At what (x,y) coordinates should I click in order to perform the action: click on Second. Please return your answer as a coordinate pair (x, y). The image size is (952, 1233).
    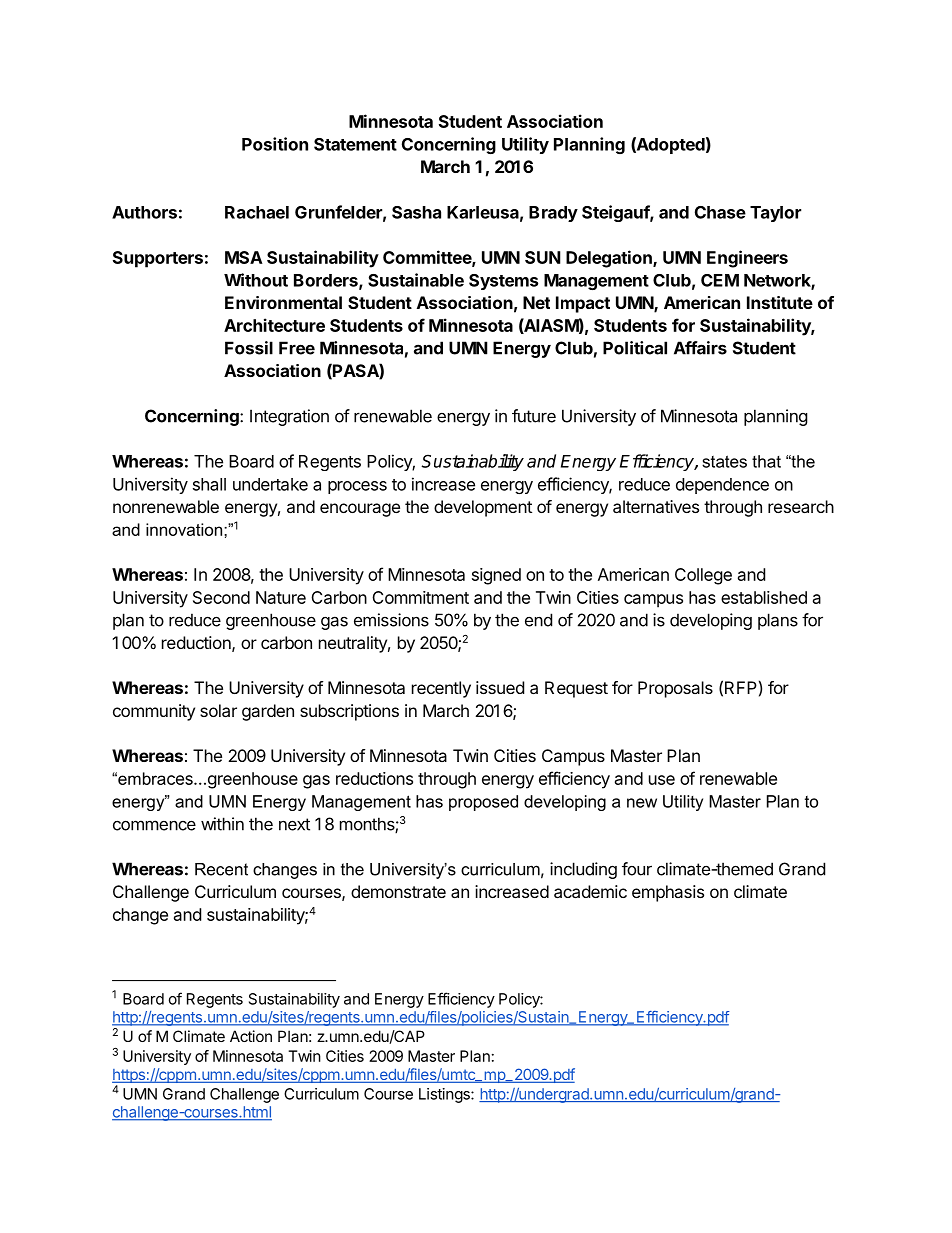
    Looking at the image, I should click on (221, 597).
